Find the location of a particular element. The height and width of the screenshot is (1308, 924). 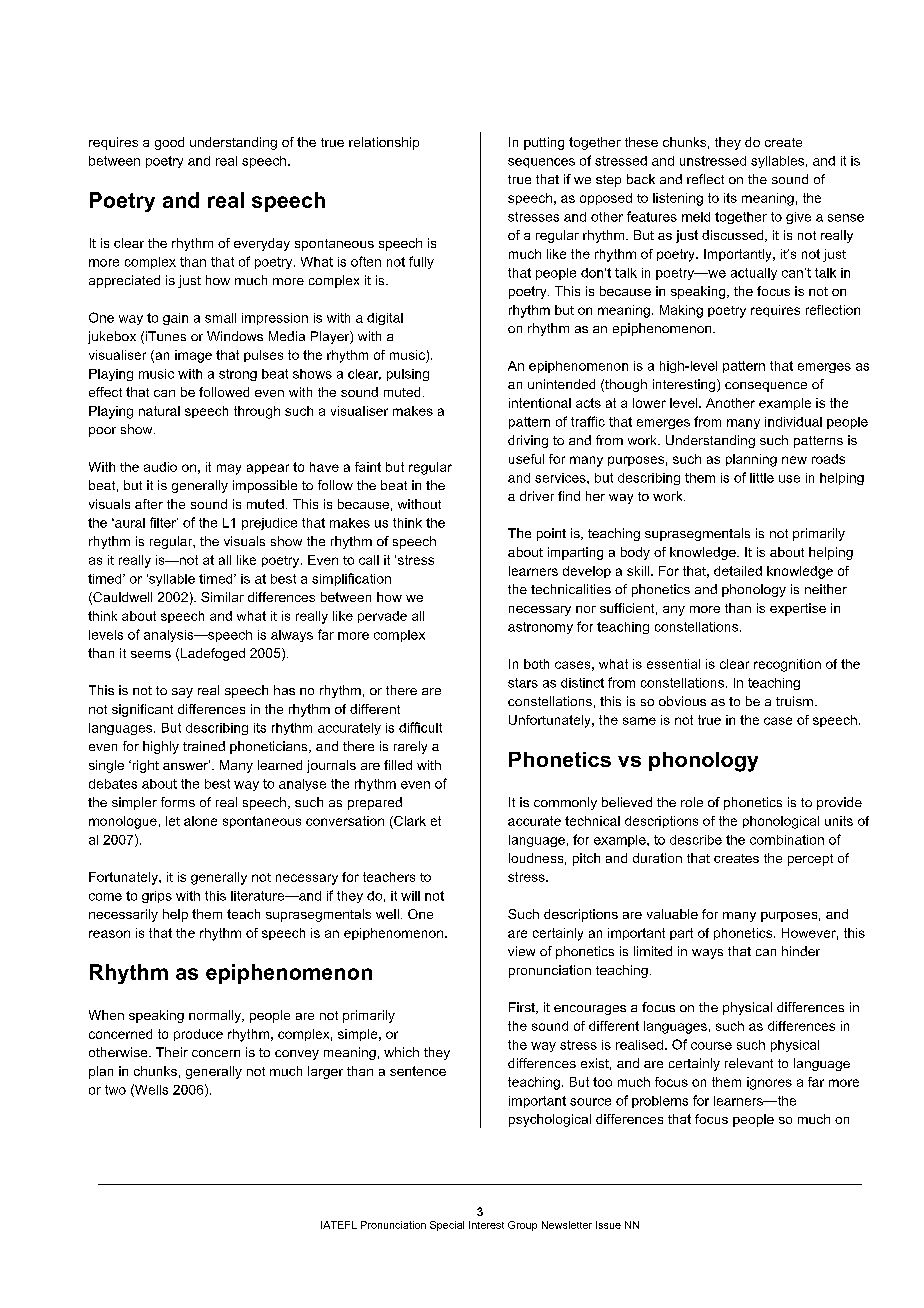

view is located at coordinates (521, 951).
